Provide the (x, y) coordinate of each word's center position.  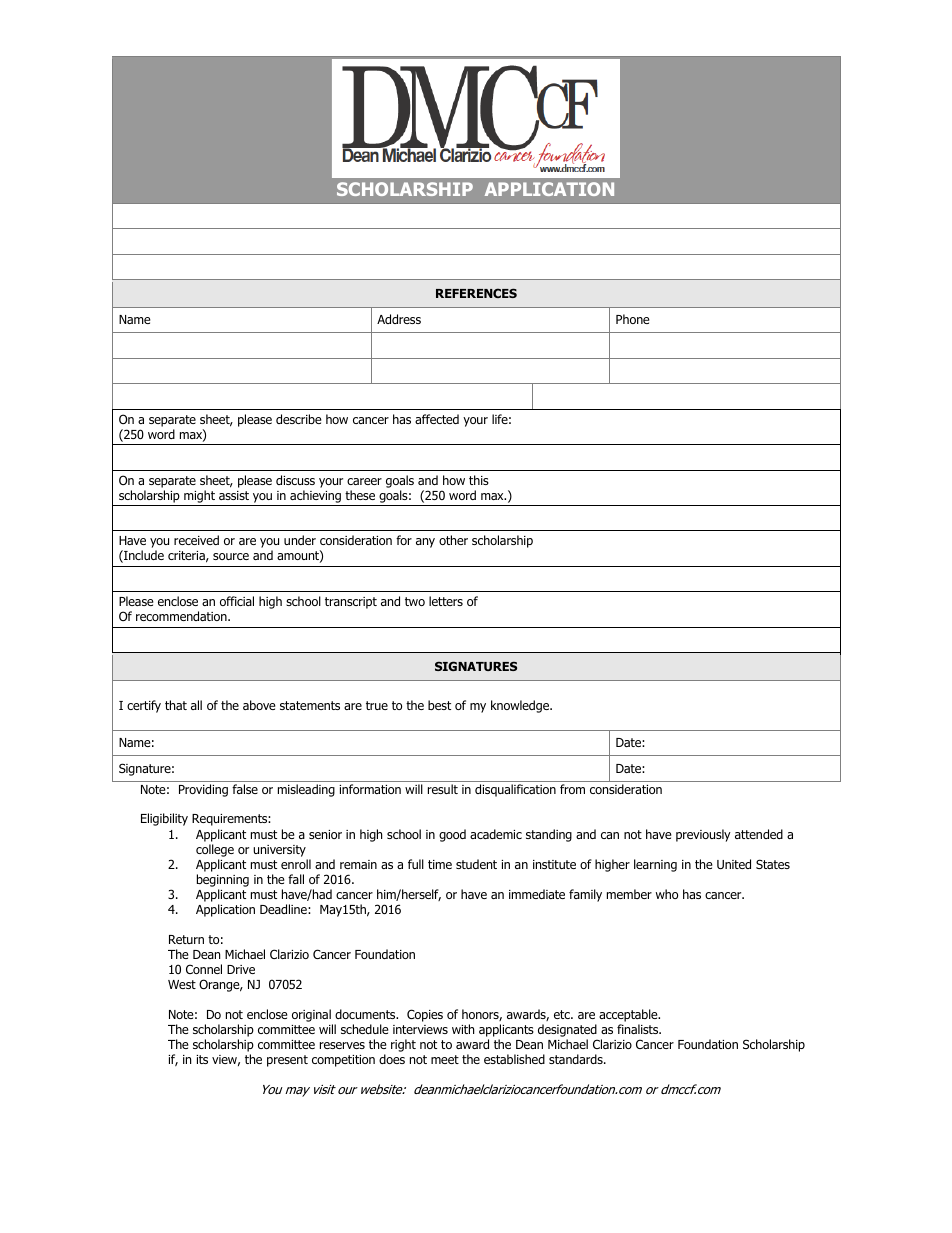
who (667, 894)
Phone (633, 319)
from (572, 789)
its (202, 1059)
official (237, 601)
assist (234, 495)
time (440, 864)
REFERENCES (476, 293)
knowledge (521, 706)
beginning (223, 880)
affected (437, 419)
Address (399, 319)
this (479, 480)
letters (446, 601)
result (443, 789)
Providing (203, 790)
